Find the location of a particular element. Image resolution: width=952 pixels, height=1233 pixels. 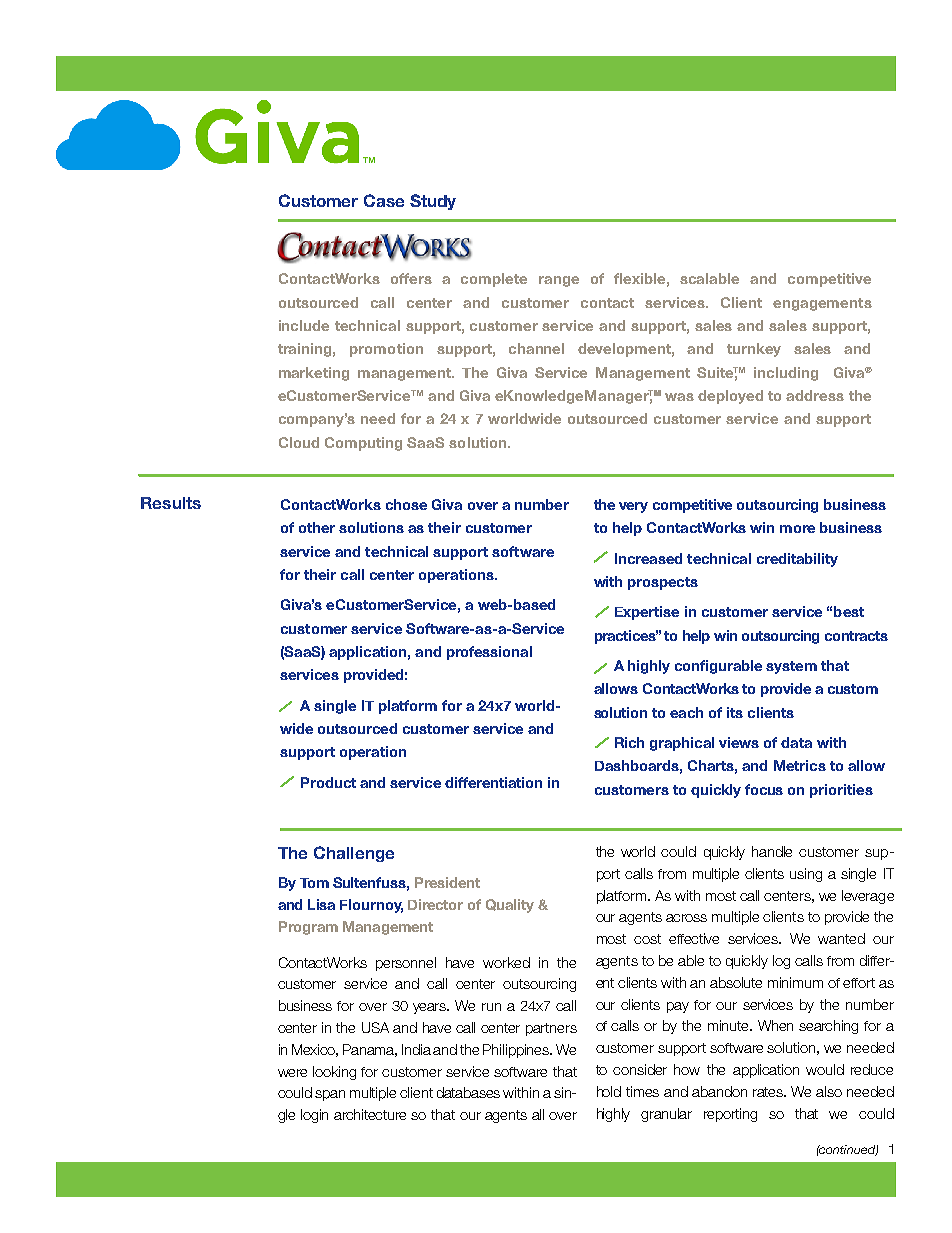

Product is located at coordinates (328, 782).
